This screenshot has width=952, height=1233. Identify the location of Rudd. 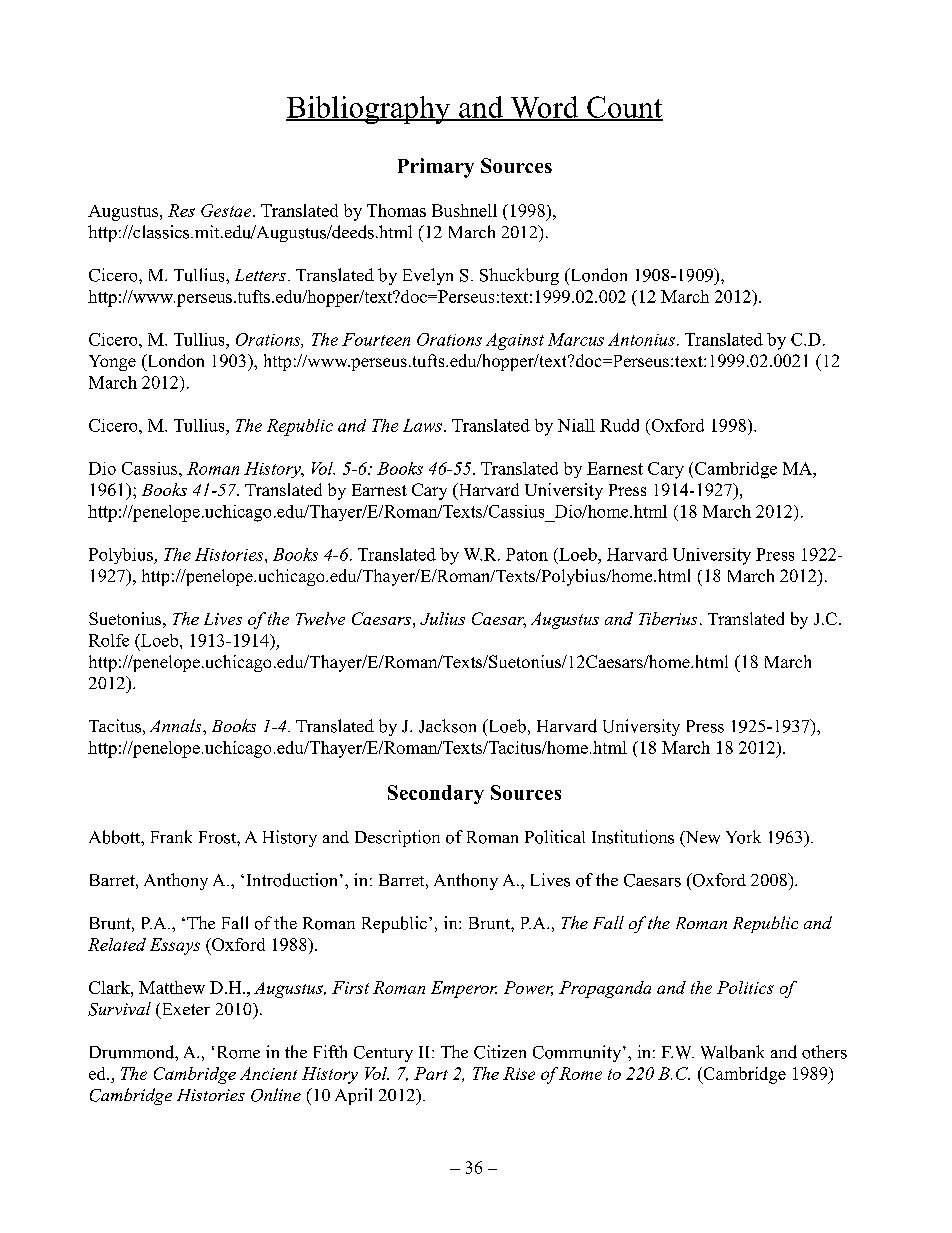
(619, 425).
